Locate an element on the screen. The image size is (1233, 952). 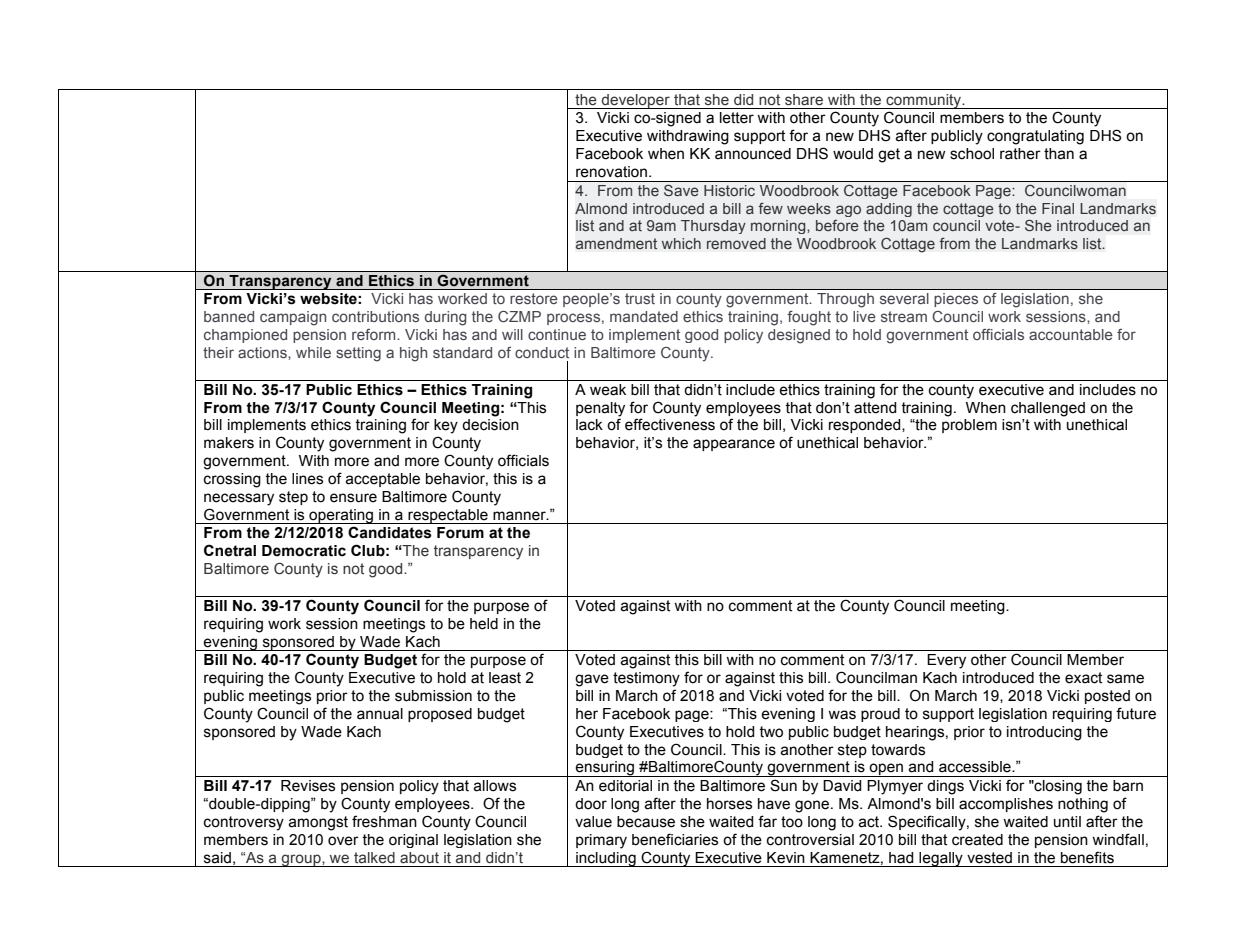
amongst is located at coordinates (318, 823).
